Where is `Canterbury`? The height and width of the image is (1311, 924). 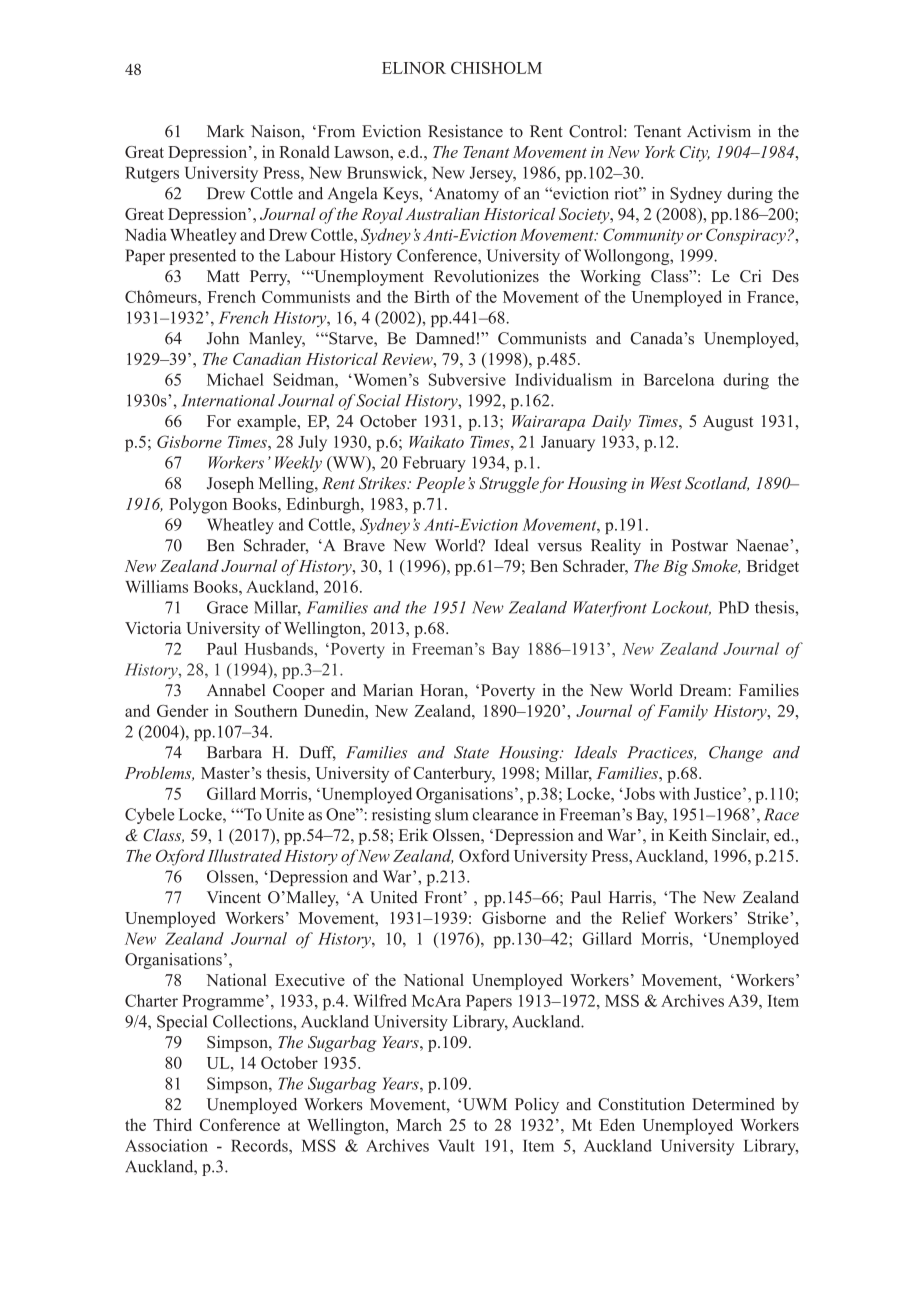 Canterbury is located at coordinates (454, 774).
